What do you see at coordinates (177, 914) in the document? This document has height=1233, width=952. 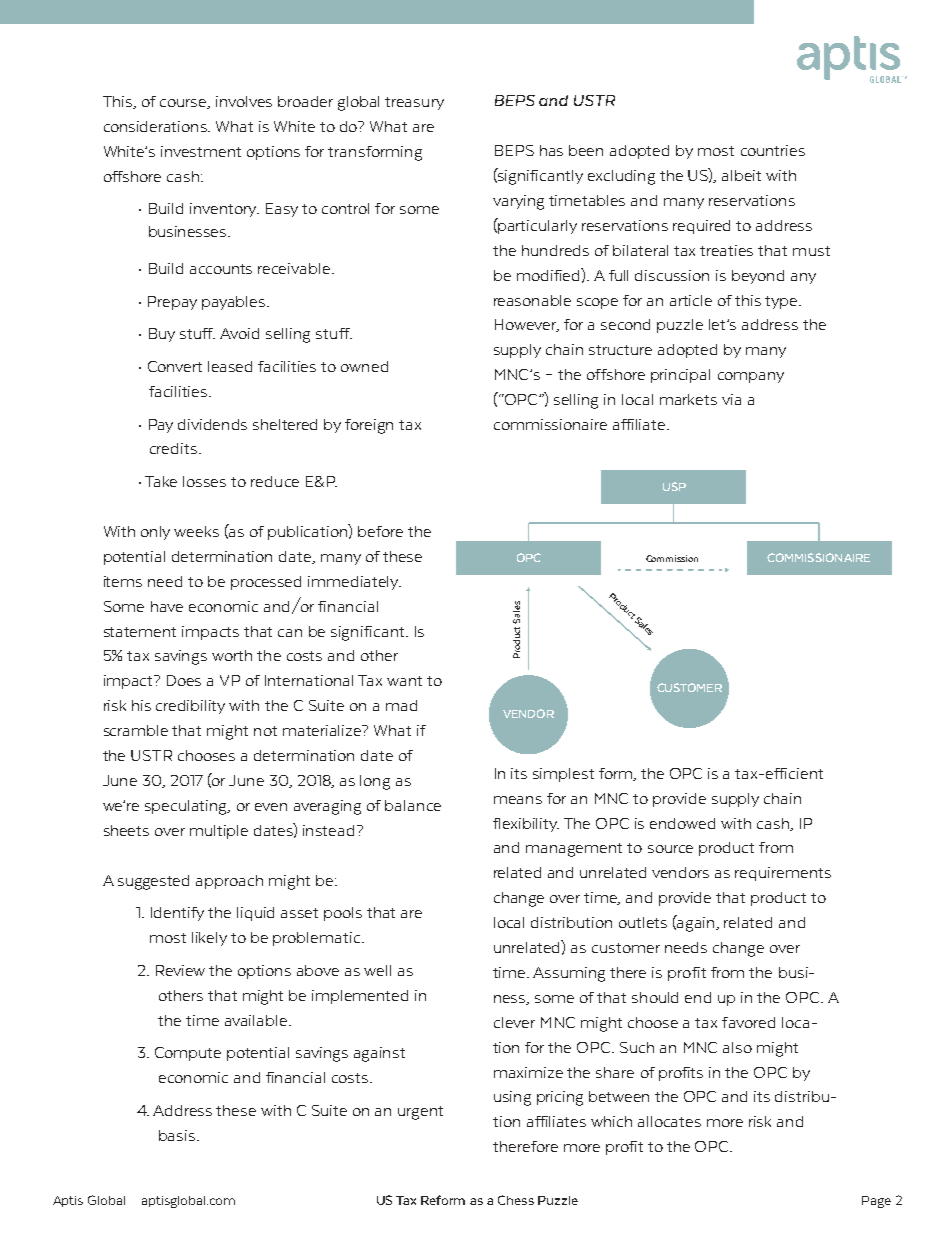 I see `Identify` at bounding box center [177, 914].
